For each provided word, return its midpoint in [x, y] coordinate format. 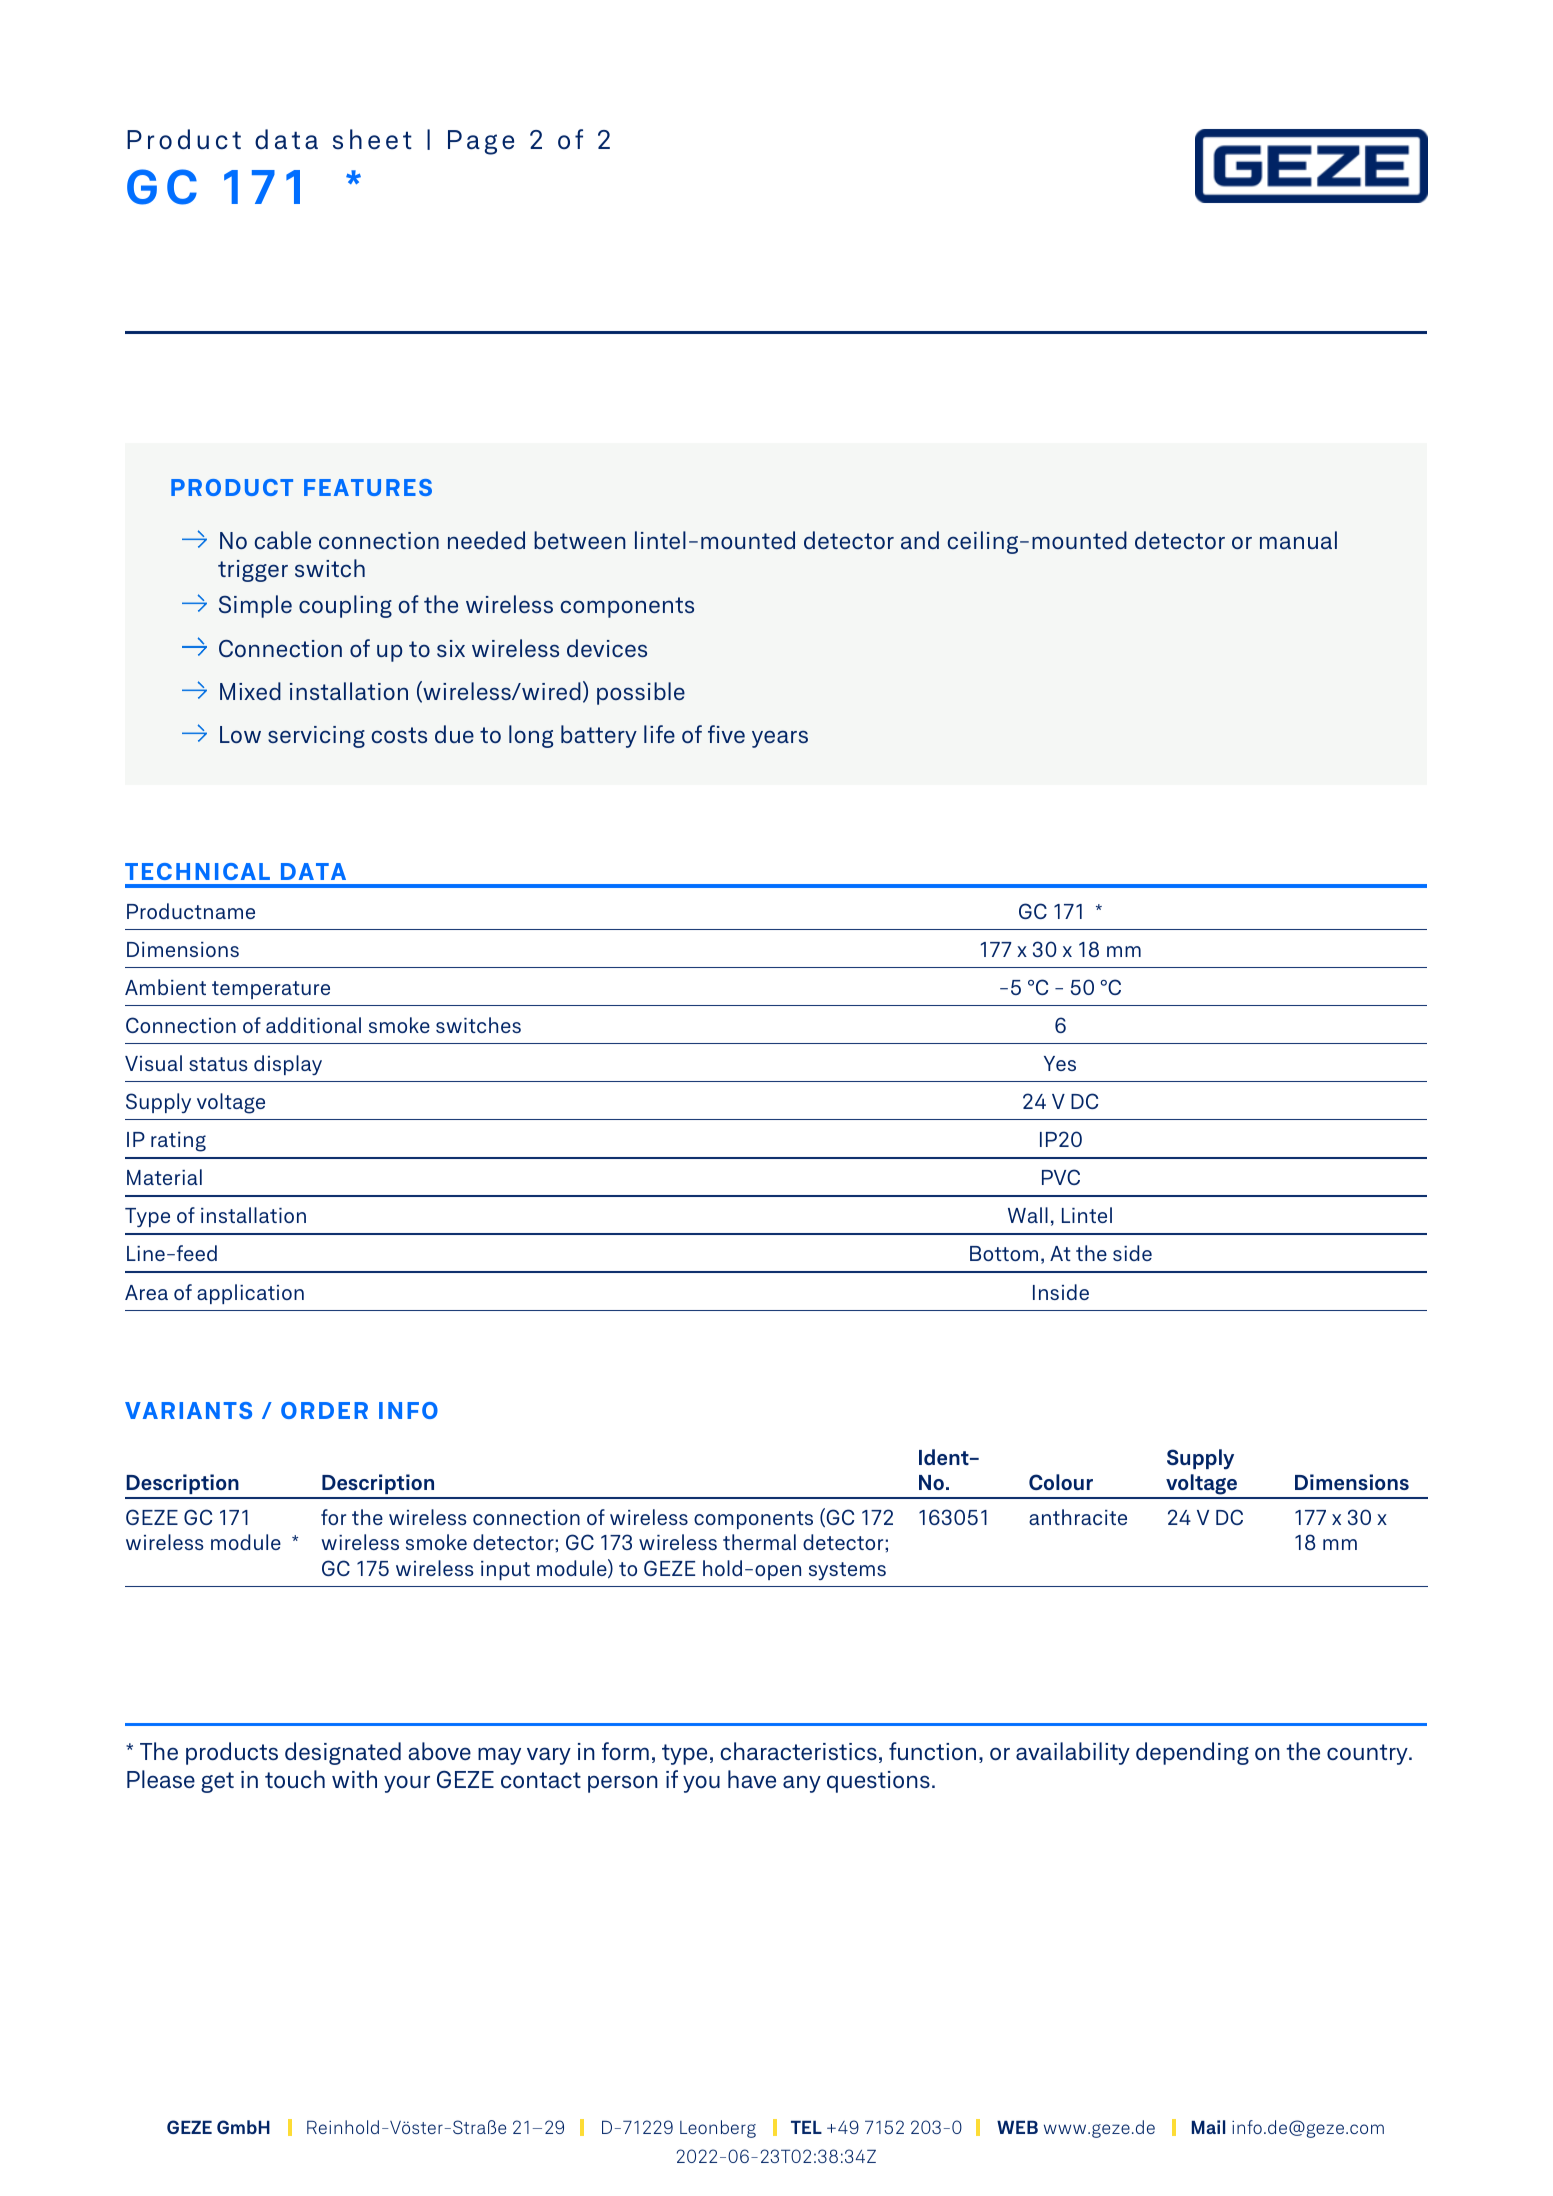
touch [295, 1779]
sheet [372, 139]
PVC [1061, 1177]
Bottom [1004, 1253]
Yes [1060, 1063]
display [288, 1065]
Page [481, 142]
